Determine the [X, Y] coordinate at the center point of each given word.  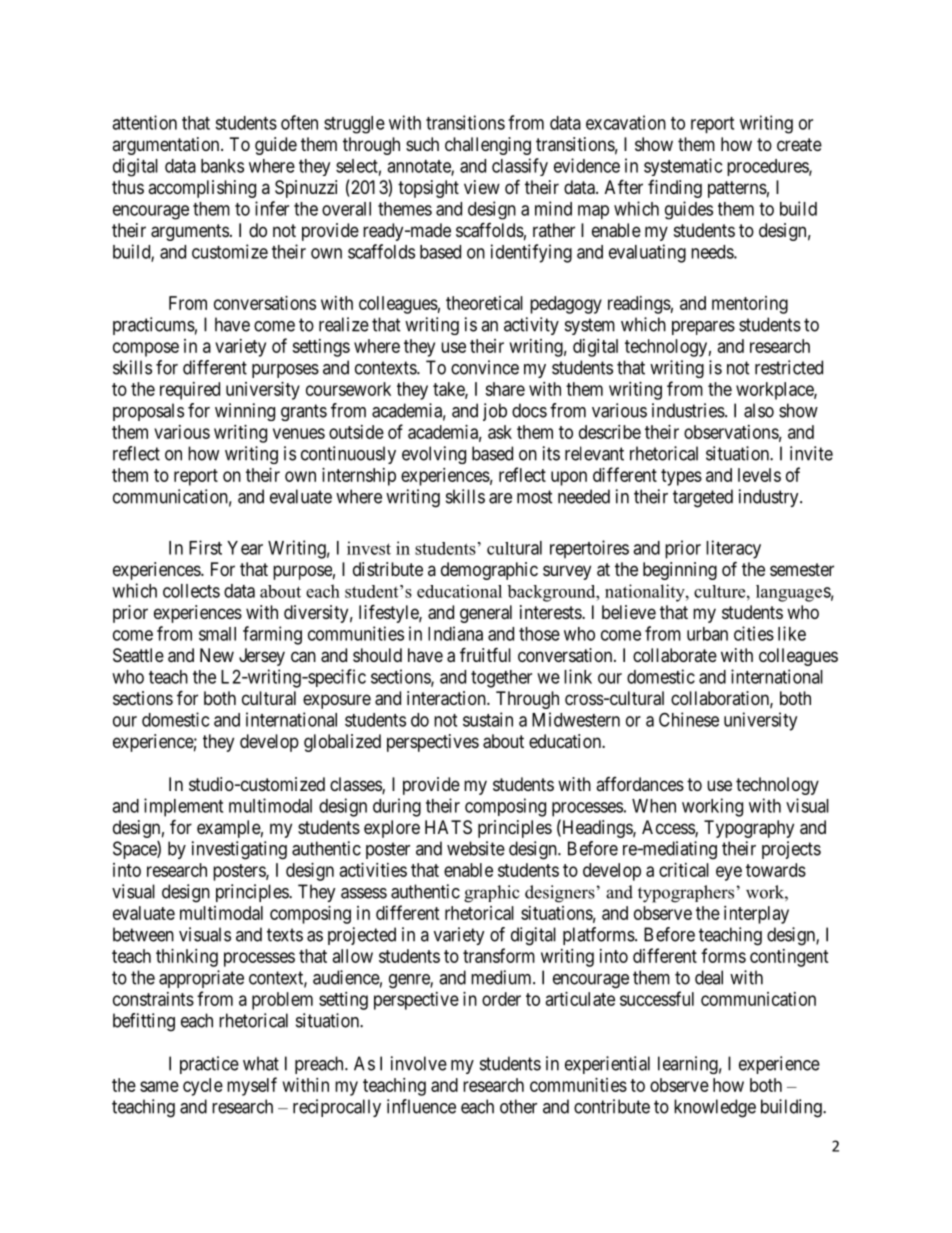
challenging [488, 146]
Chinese [689, 719]
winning [245, 412]
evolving [434, 455]
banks [222, 166]
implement [183, 807]
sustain [488, 719]
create [799, 144]
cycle [203, 1087]
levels [759, 475]
